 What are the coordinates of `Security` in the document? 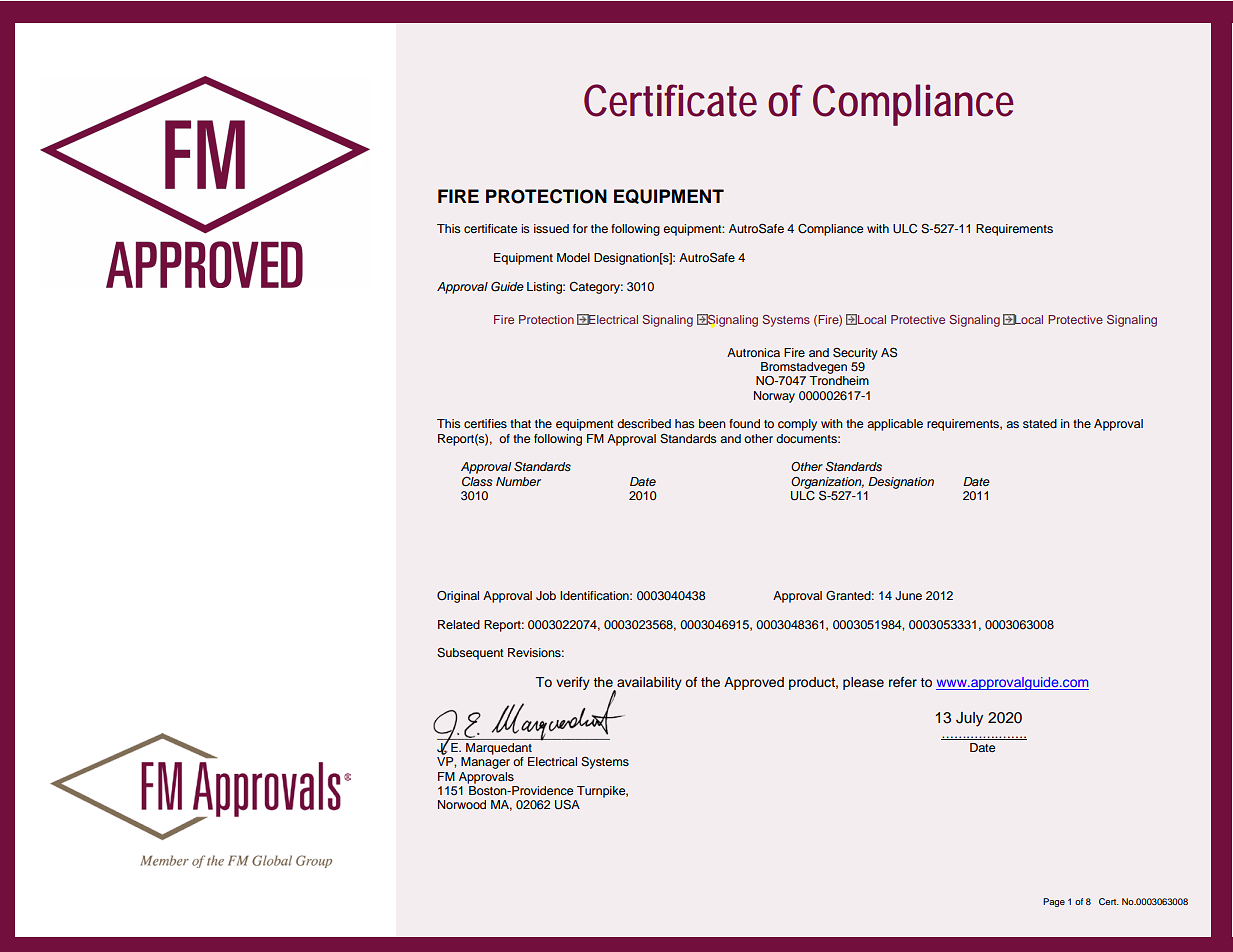 It's located at (855, 353).
